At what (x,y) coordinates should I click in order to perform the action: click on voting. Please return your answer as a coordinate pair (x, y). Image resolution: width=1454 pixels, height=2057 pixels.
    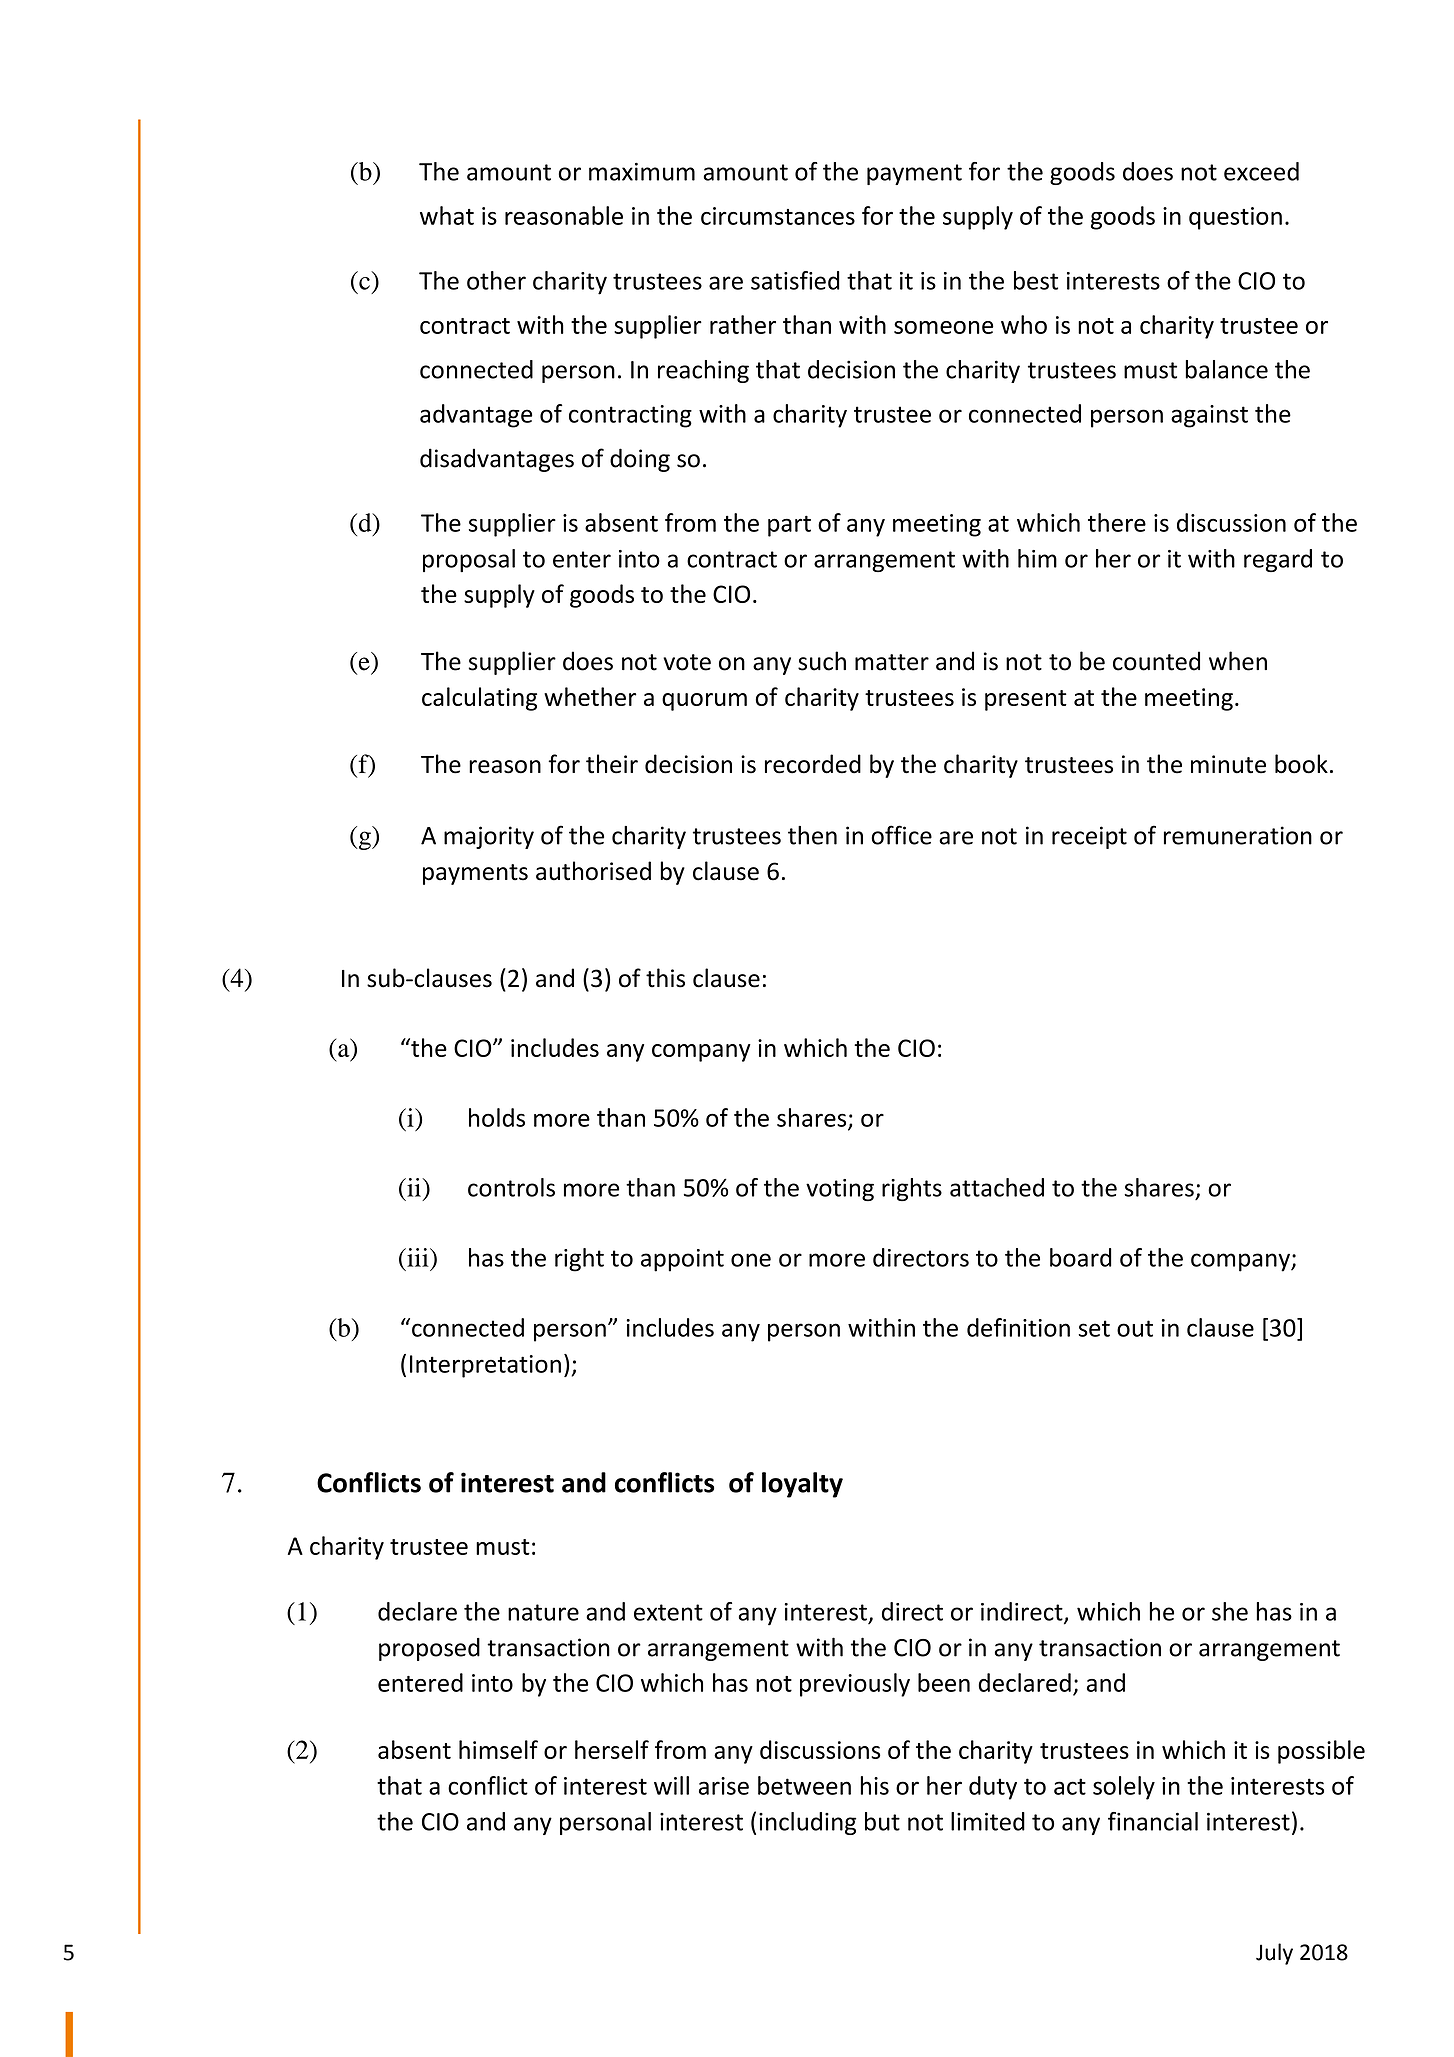
    Looking at the image, I should click on (840, 1190).
